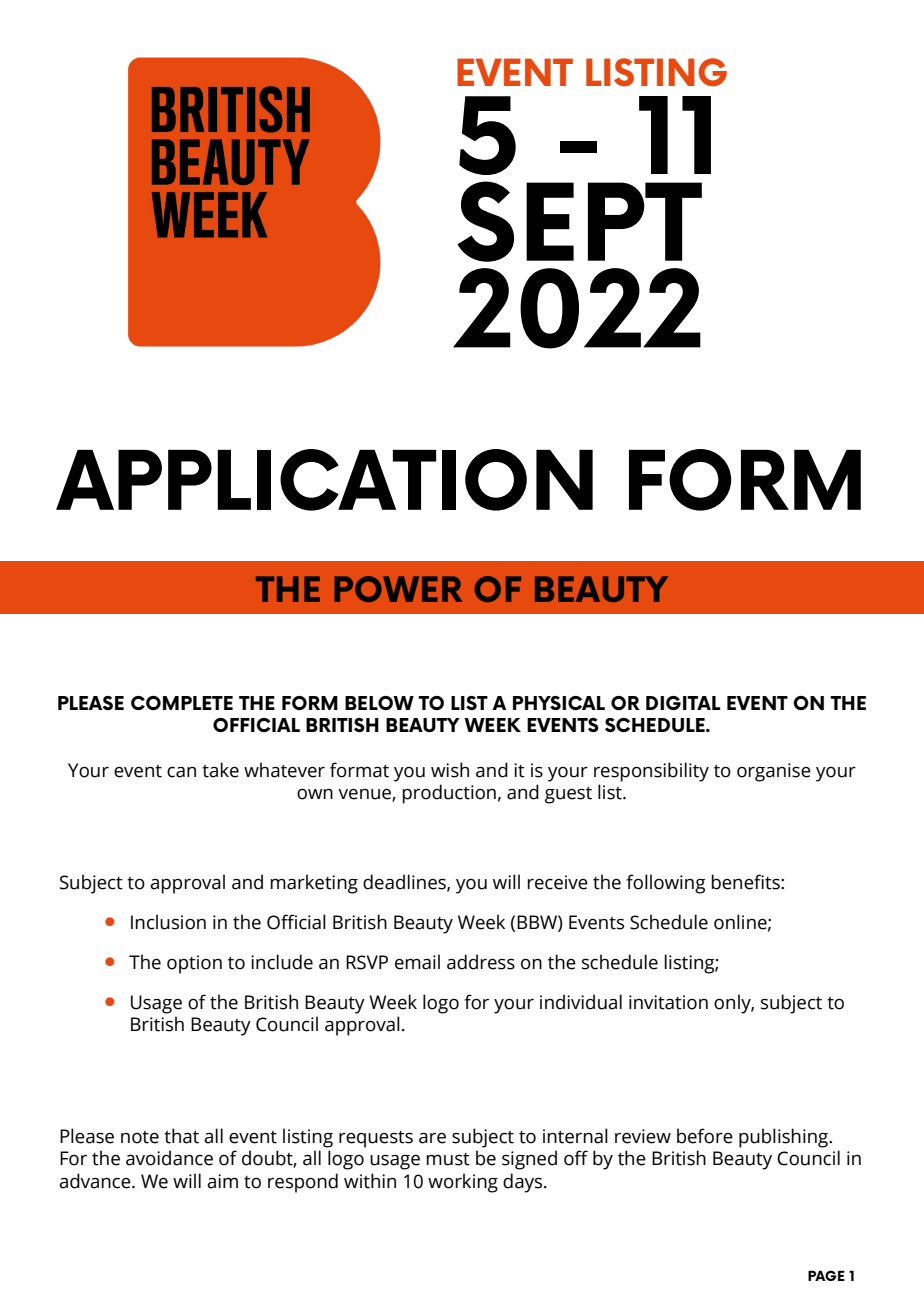 The height and width of the screenshot is (1308, 924). Describe the element at coordinates (481, 962) in the screenshot. I see `address` at that location.
